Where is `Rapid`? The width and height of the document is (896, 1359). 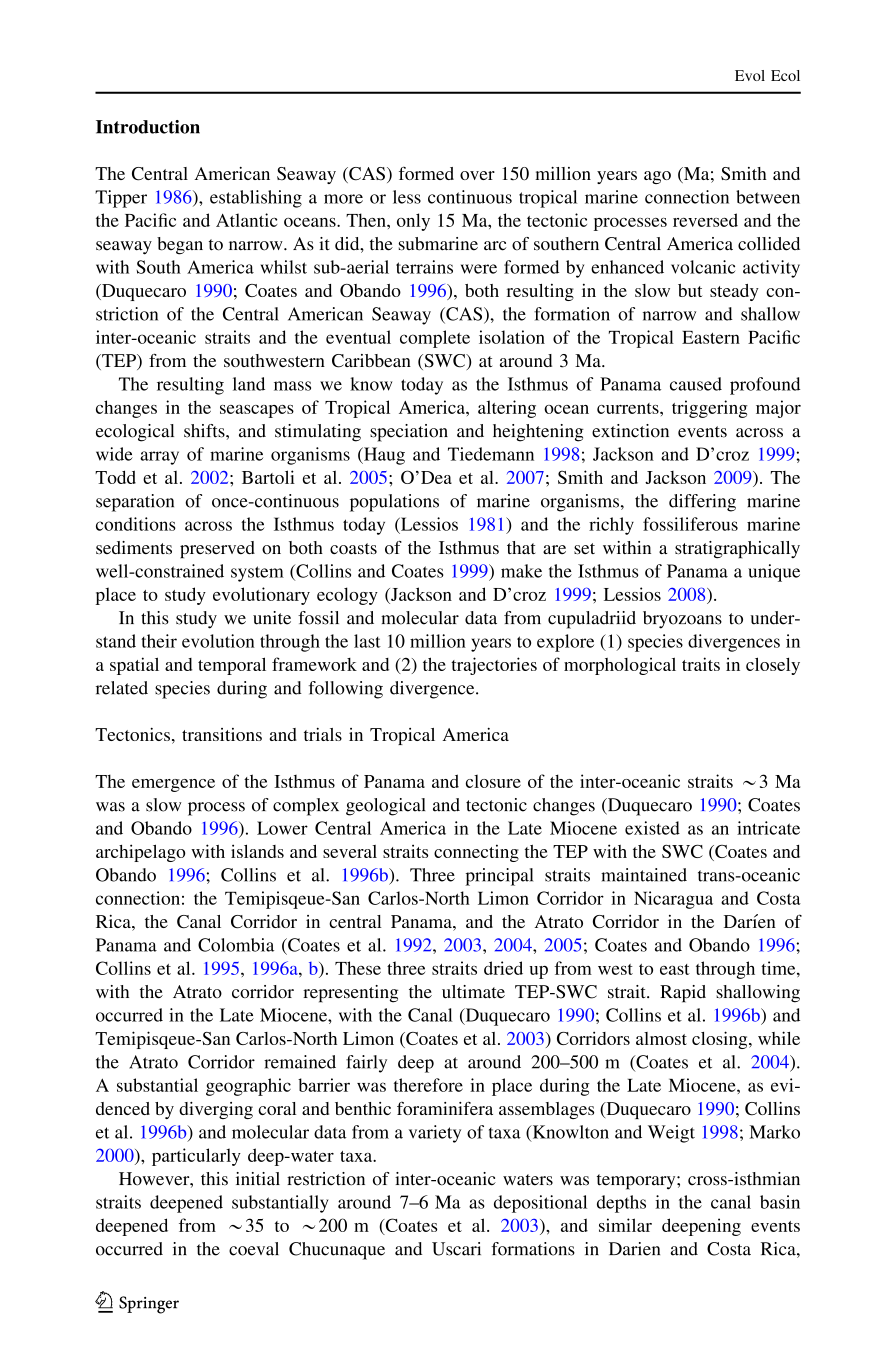 Rapid is located at coordinates (683, 994).
